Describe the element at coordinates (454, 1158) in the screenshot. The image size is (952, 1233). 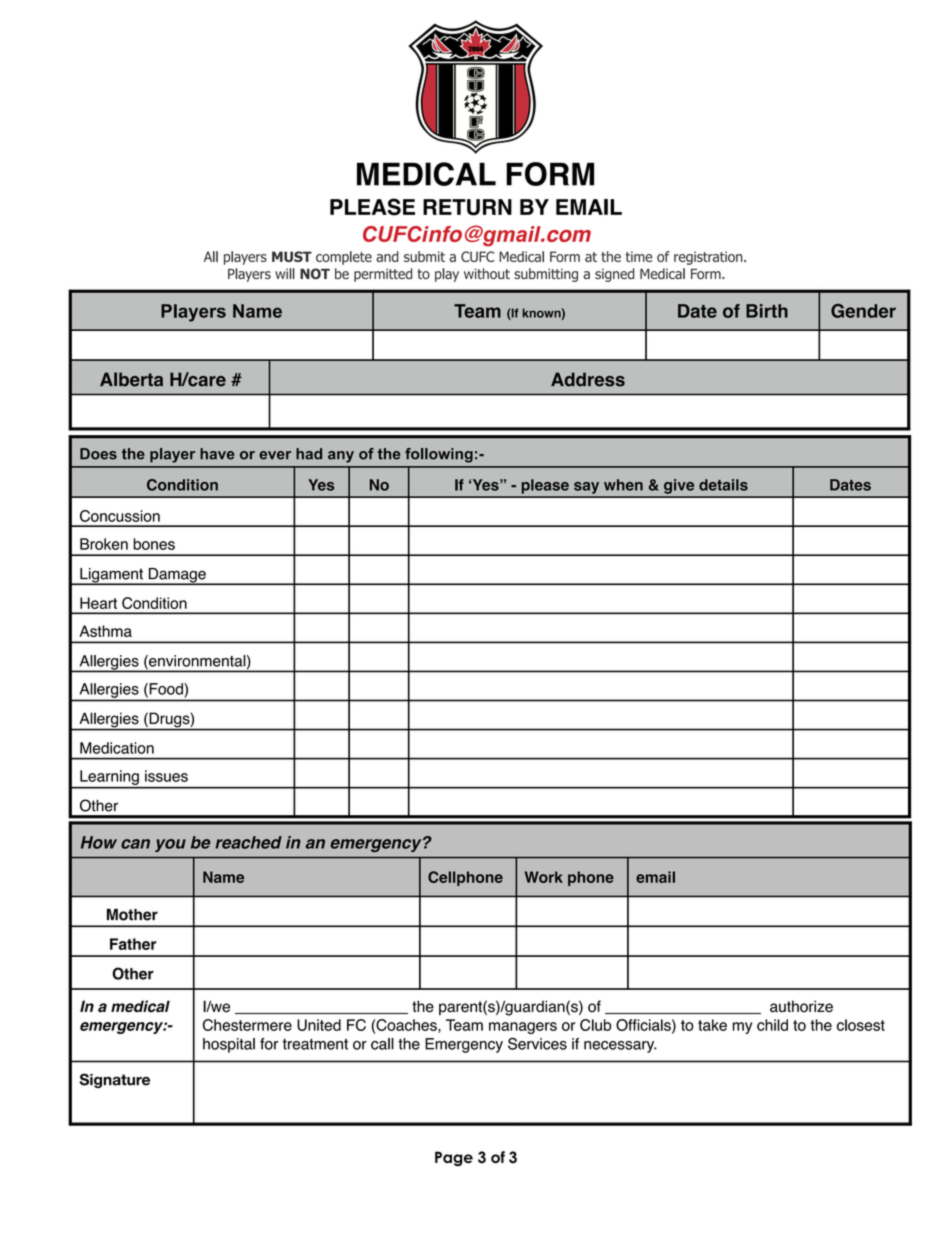
I see `Page` at that location.
